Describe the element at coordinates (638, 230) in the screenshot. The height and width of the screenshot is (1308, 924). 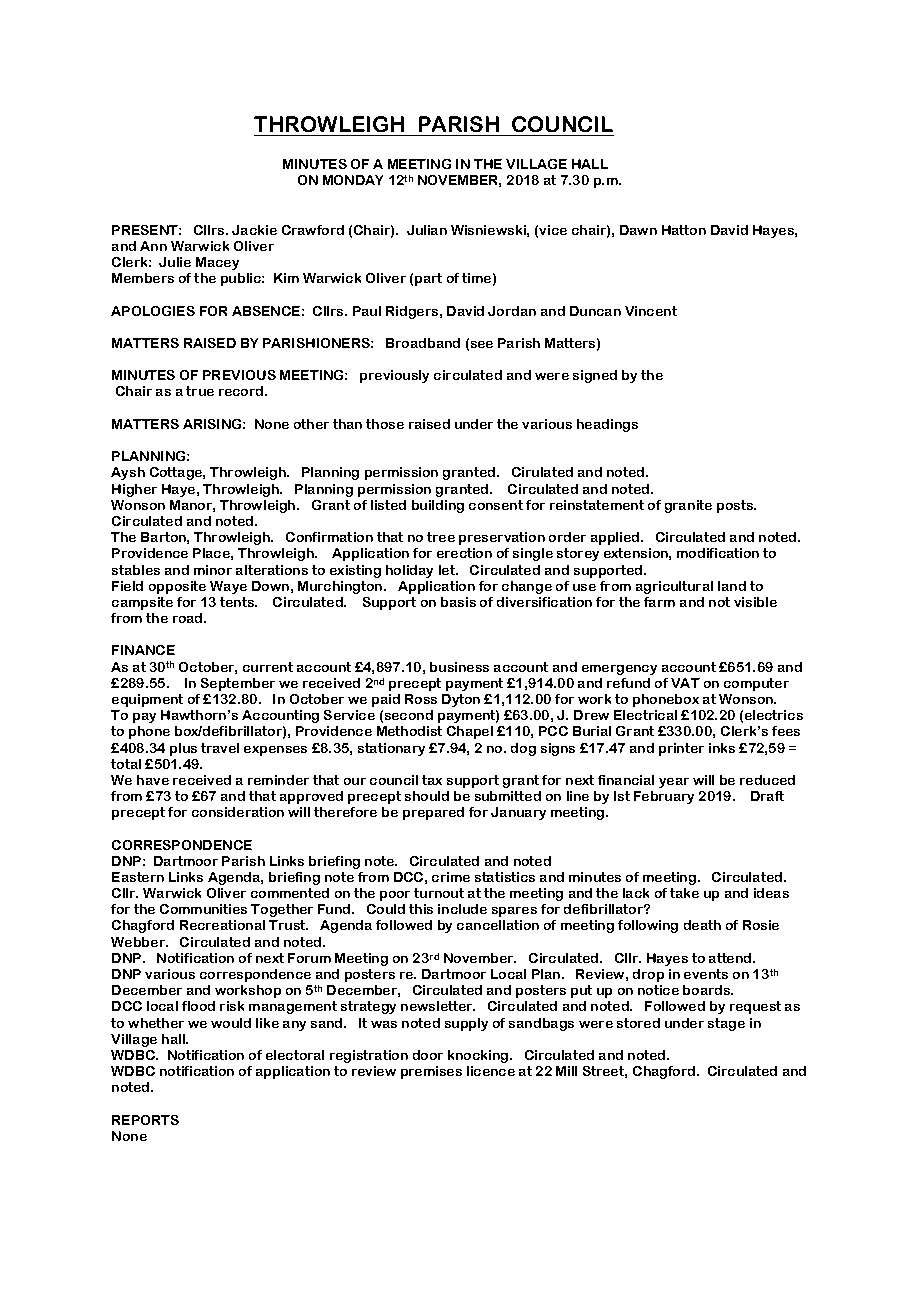
I see `Dawn` at that location.
